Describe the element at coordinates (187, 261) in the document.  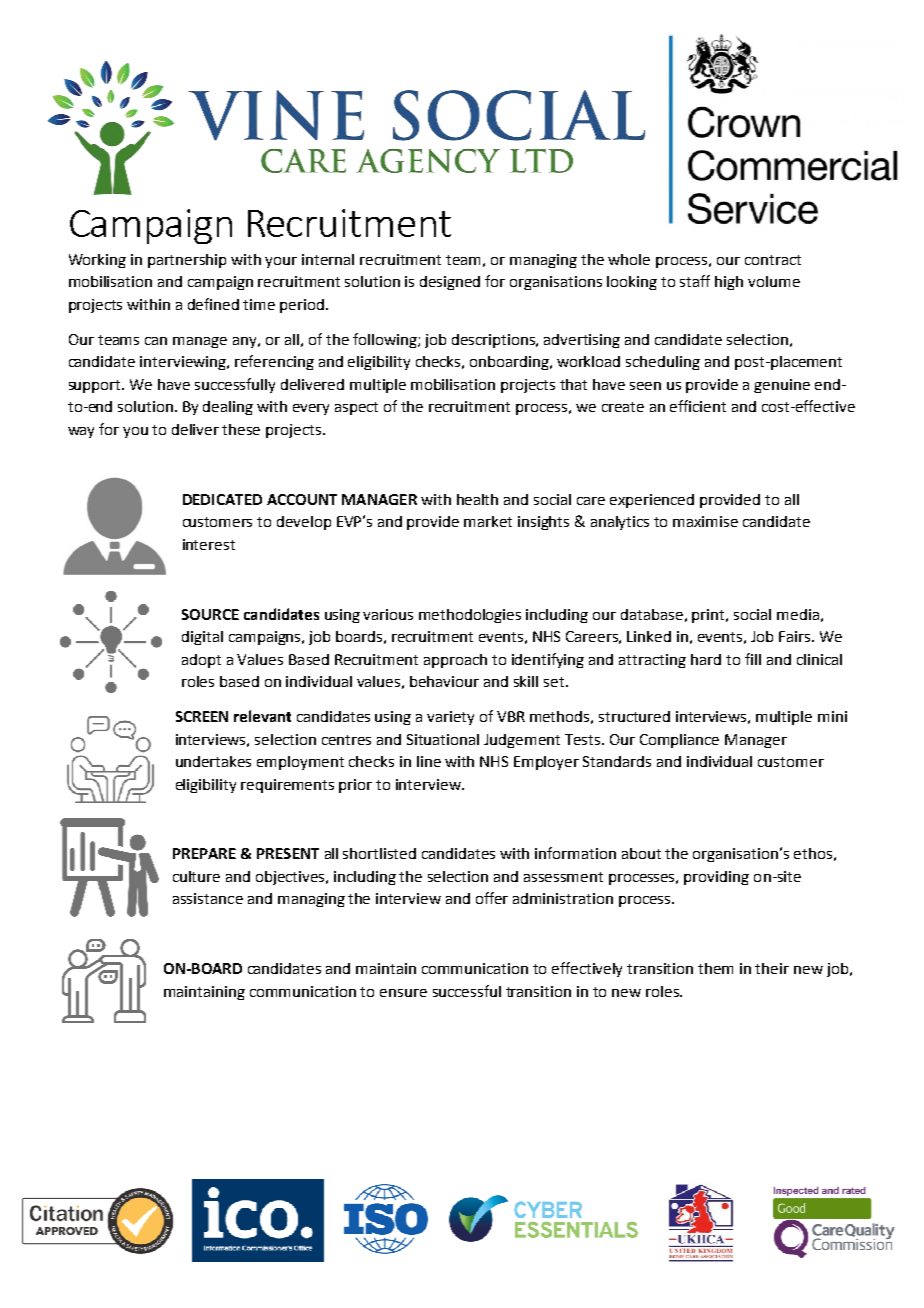
I see `partnership` at that location.
